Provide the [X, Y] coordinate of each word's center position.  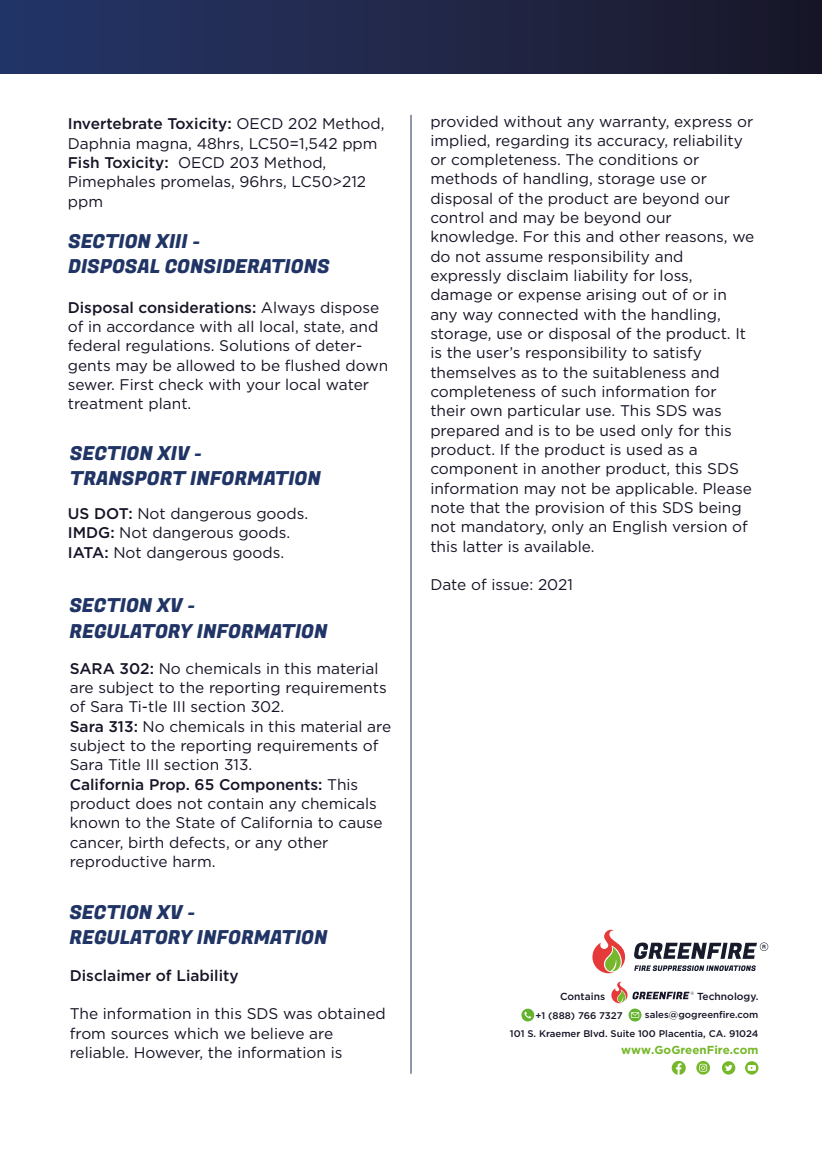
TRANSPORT [129, 478]
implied [459, 141]
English [640, 528]
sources [140, 1035]
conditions [638, 159]
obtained [351, 1013]
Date [448, 584]
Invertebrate [115, 123]
